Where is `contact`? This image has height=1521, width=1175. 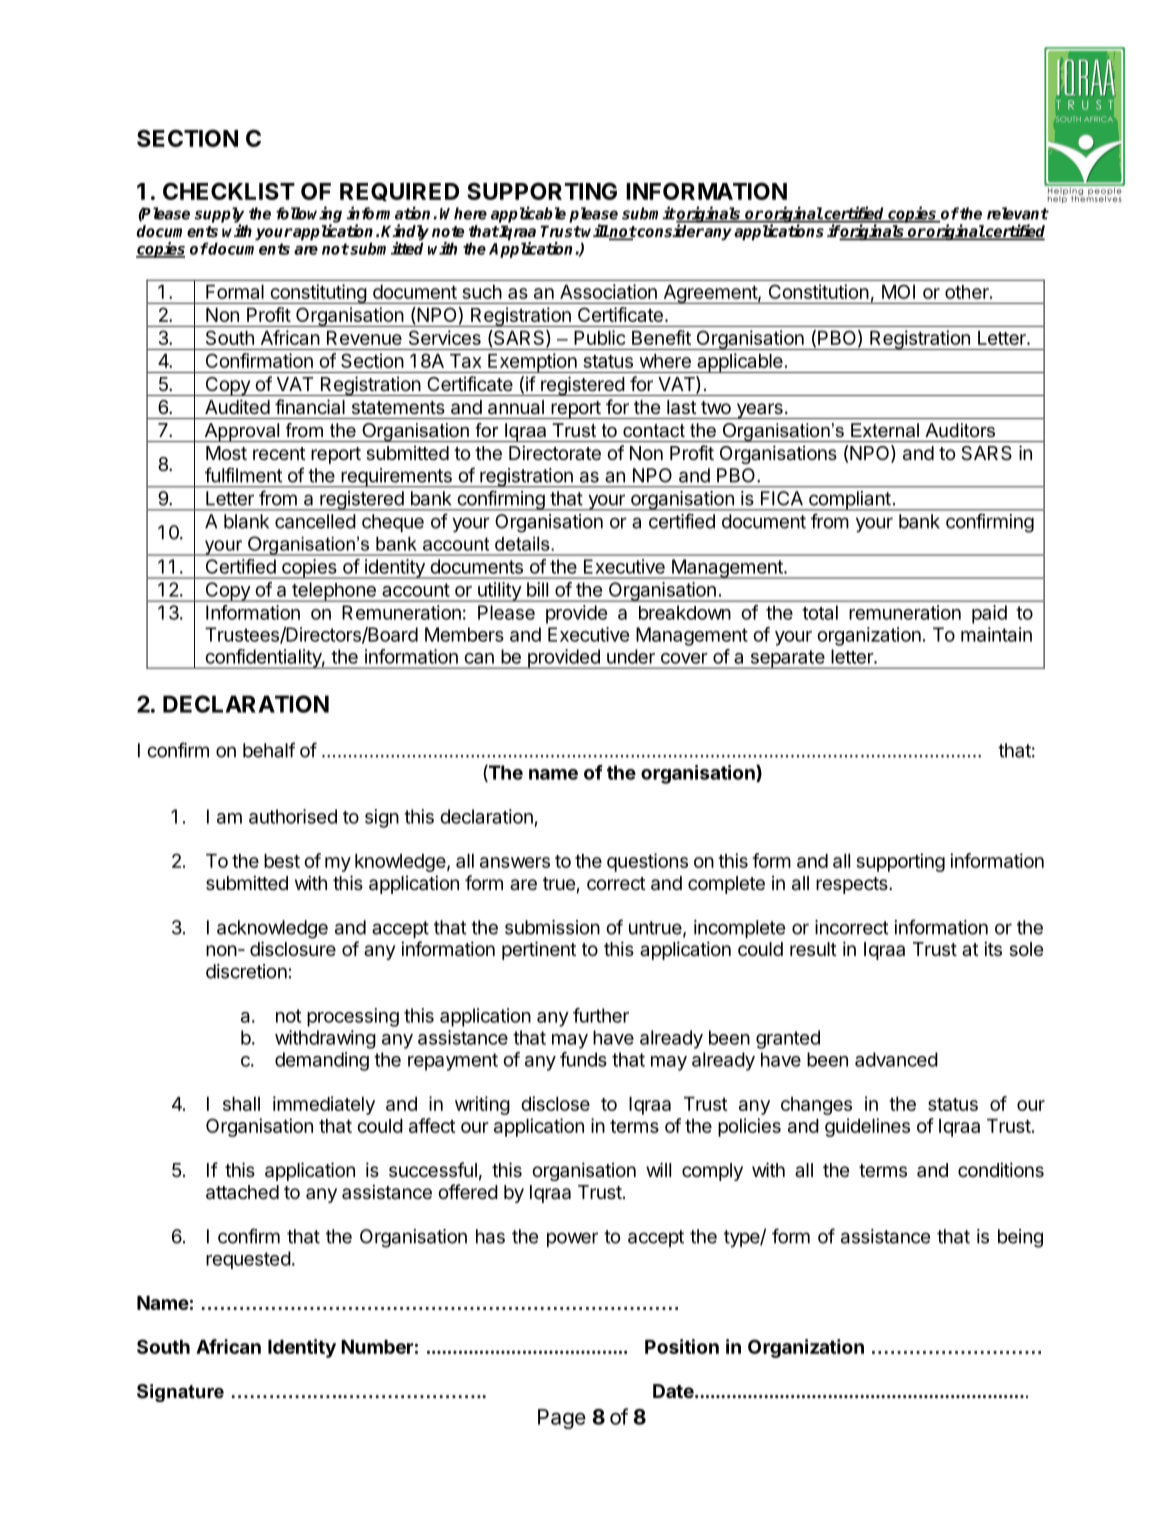
contact is located at coordinates (654, 430).
